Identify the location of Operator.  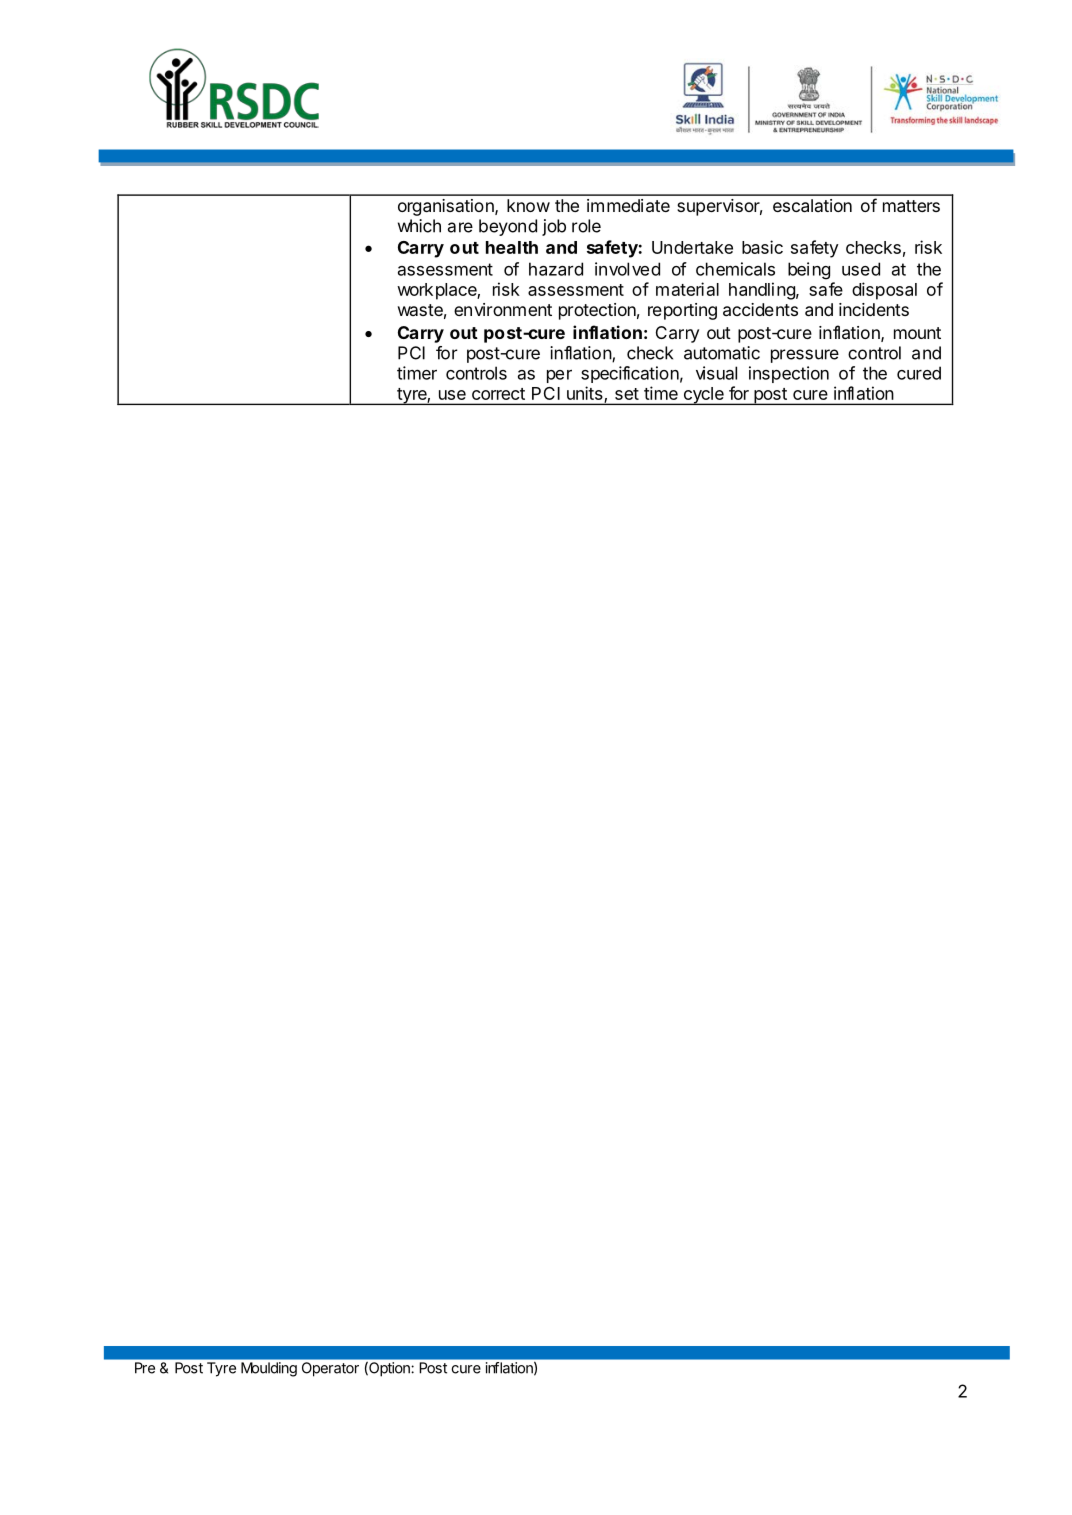
(330, 1369).
